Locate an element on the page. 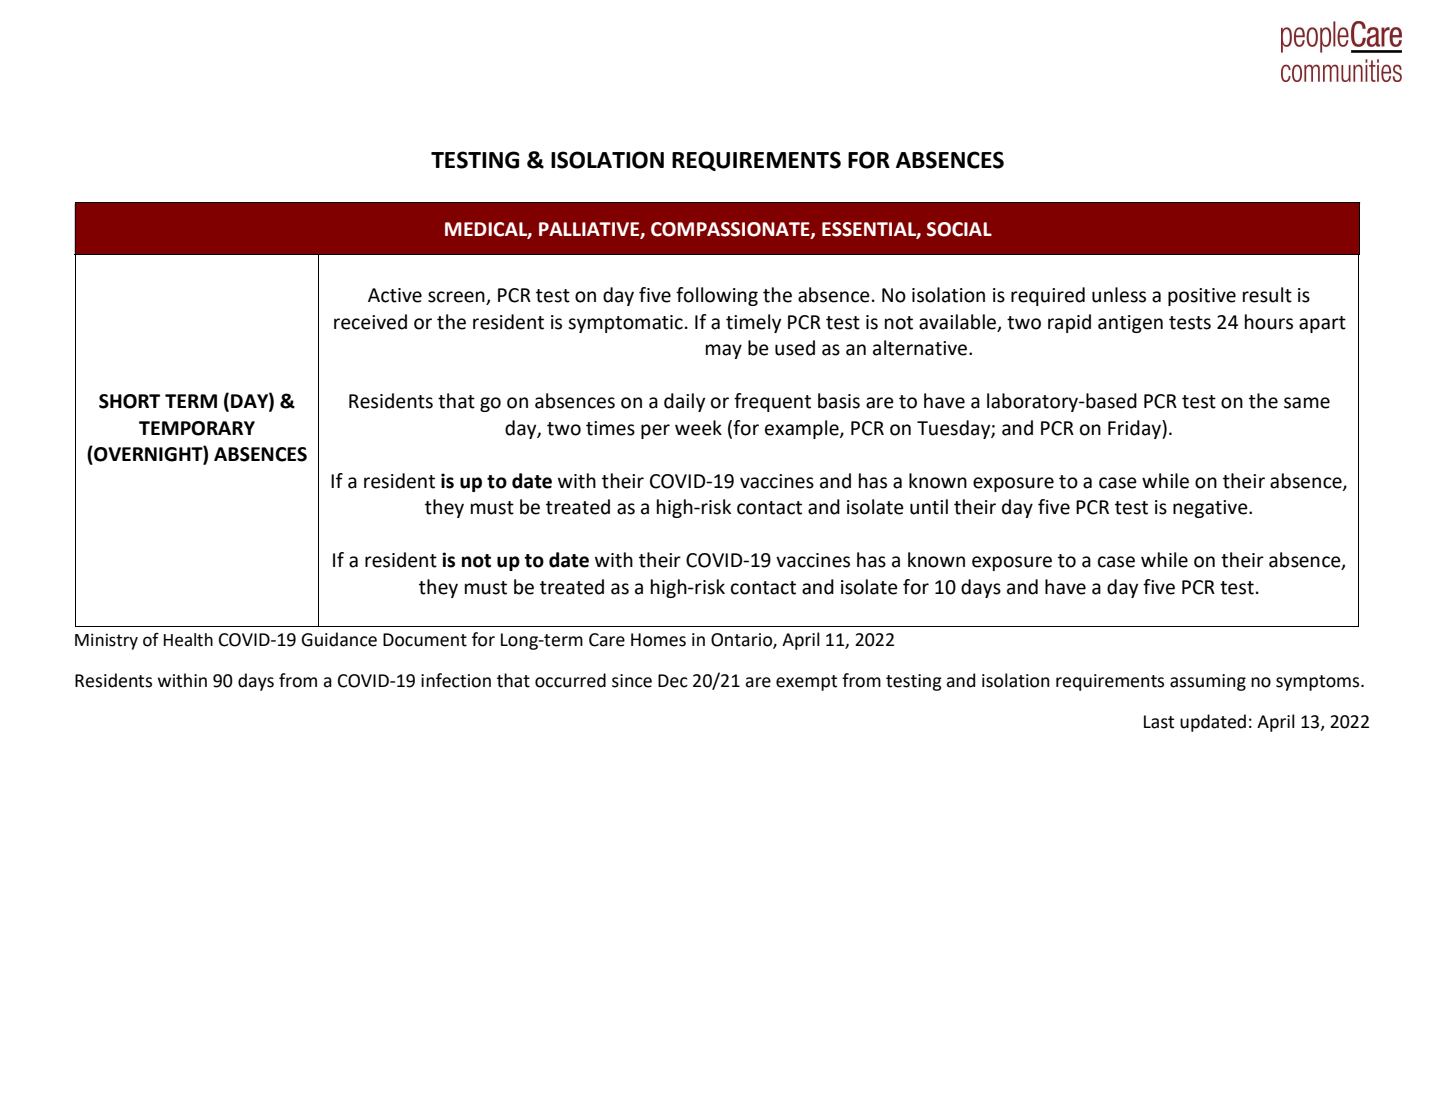  Active is located at coordinates (395, 295).
